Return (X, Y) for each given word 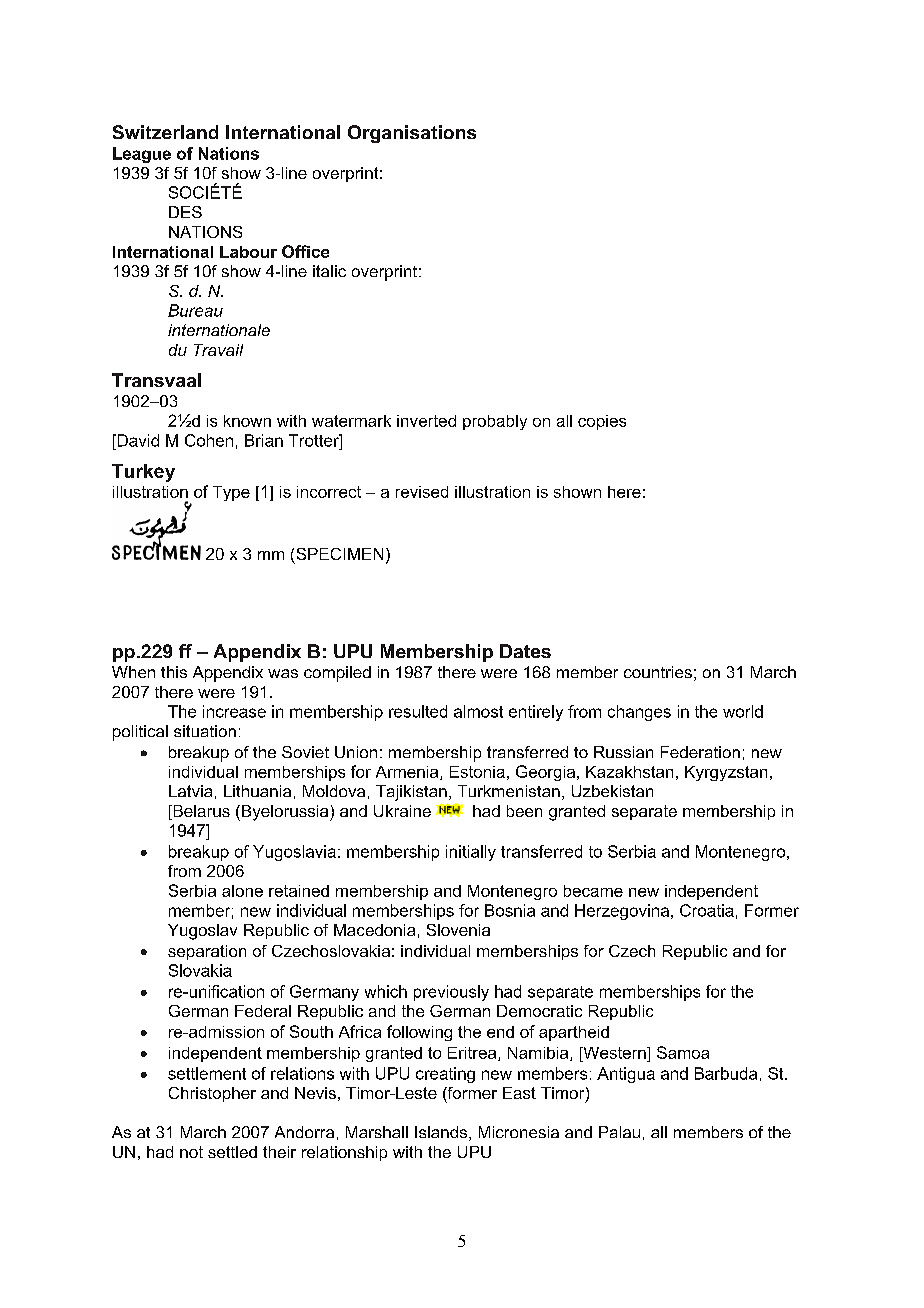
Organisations (412, 134)
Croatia (707, 910)
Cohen (209, 440)
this (174, 672)
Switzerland (165, 132)
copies (602, 422)
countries (658, 672)
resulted (418, 711)
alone (242, 891)
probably (495, 422)
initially (471, 853)
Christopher (212, 1094)
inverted (426, 421)
